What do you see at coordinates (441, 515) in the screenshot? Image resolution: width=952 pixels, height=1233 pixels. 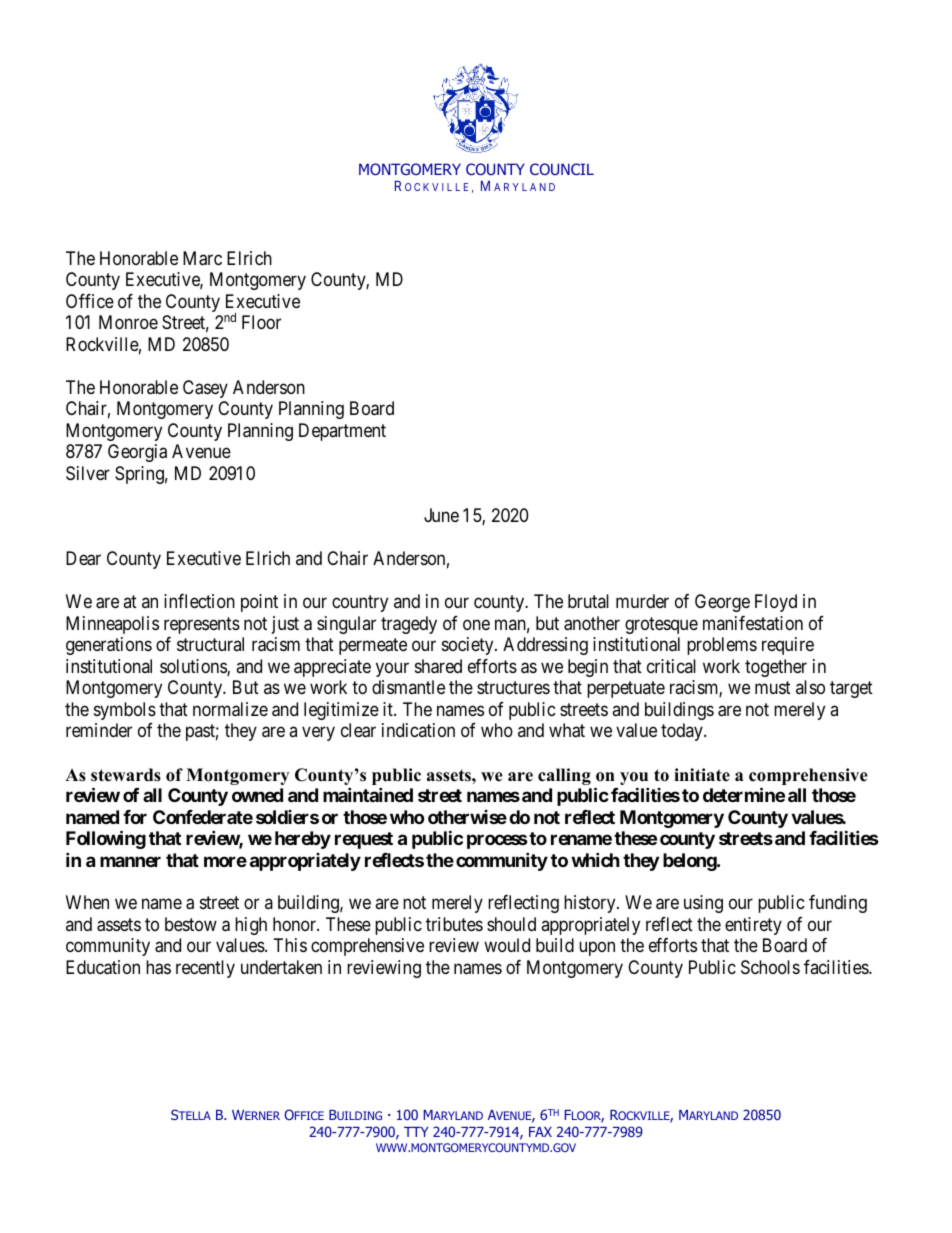 I see `June` at bounding box center [441, 515].
